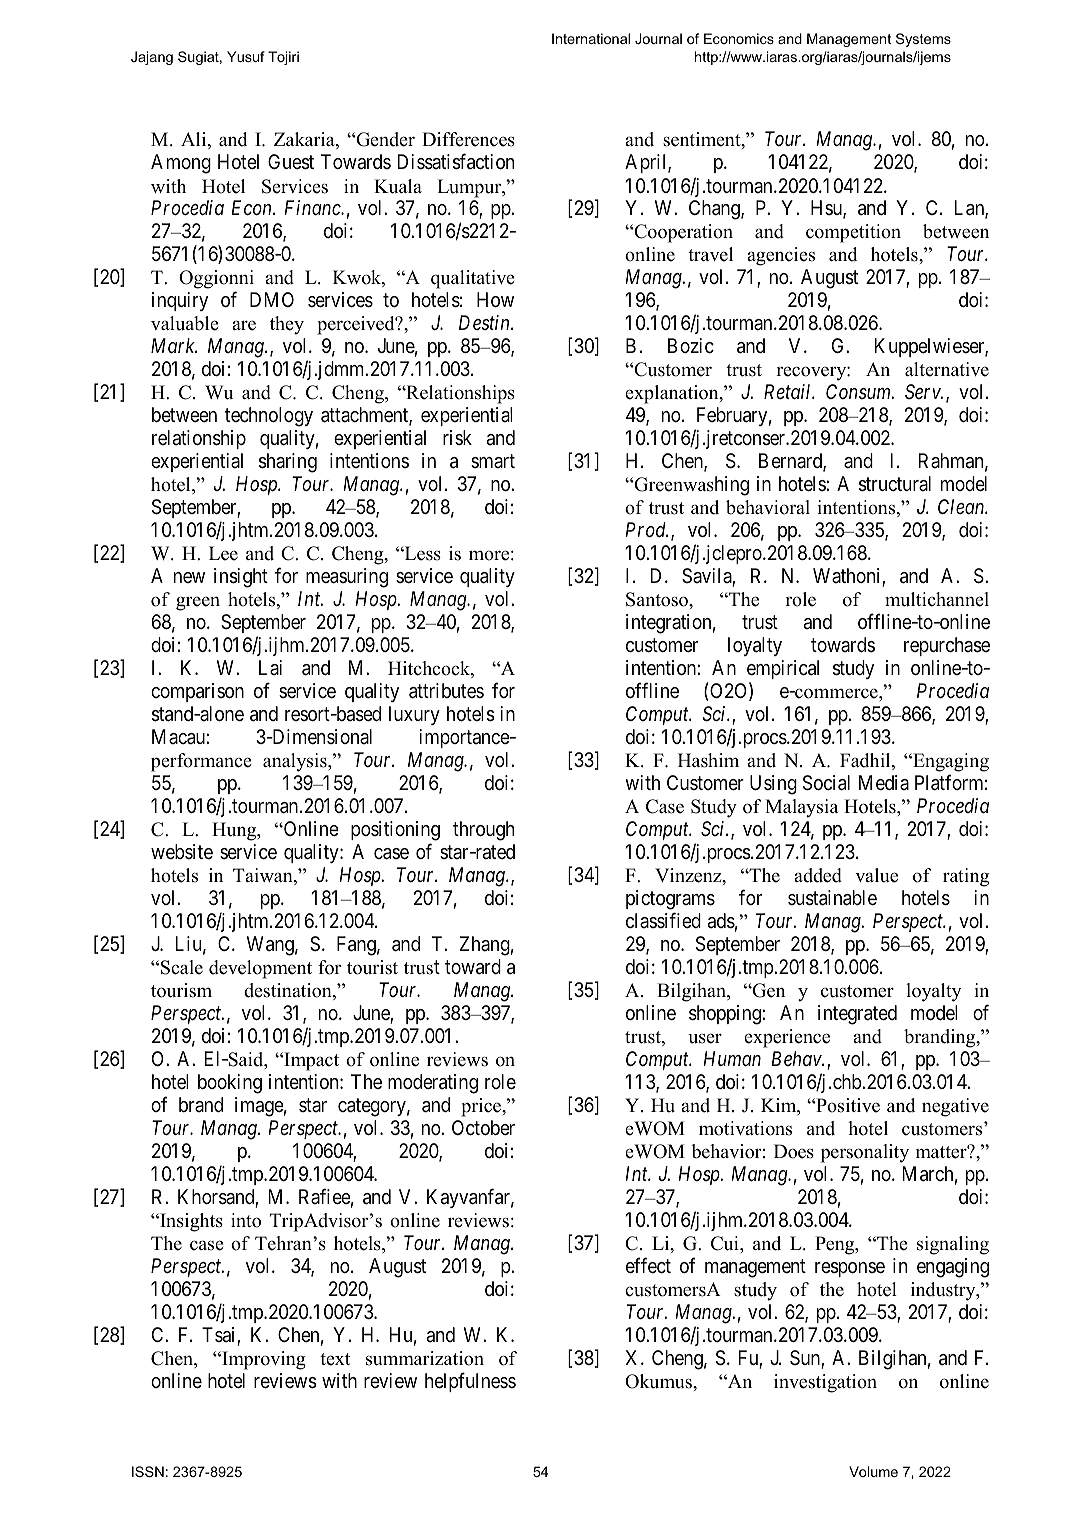  I want to click on comparison, so click(197, 692).
